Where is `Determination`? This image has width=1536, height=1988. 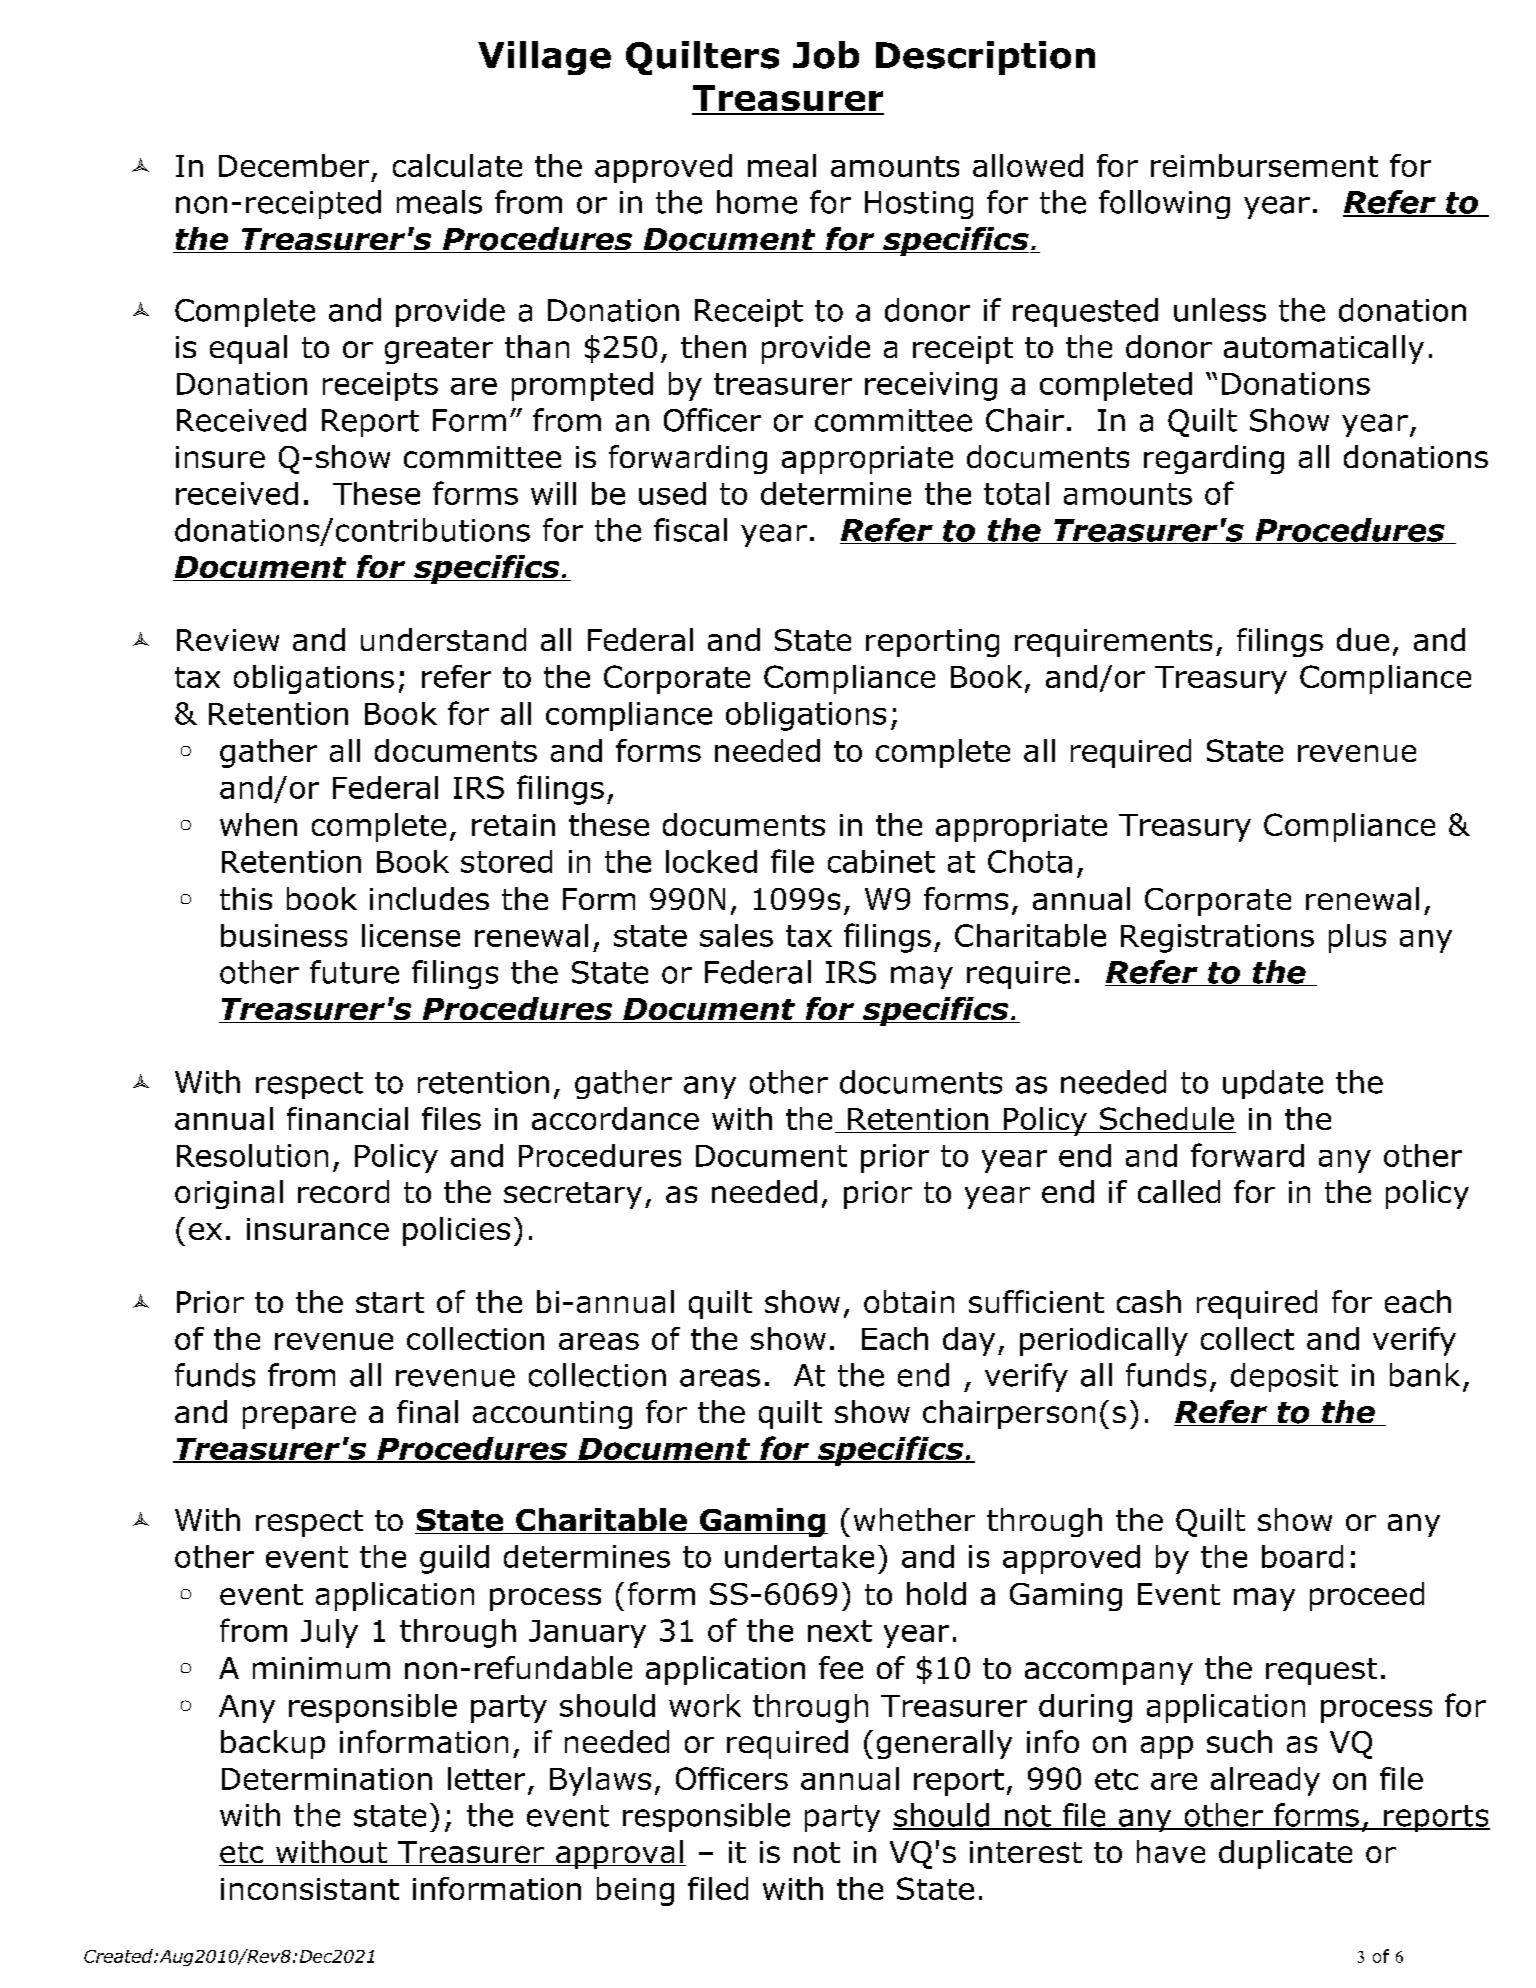 Determination is located at coordinates (327, 1779).
